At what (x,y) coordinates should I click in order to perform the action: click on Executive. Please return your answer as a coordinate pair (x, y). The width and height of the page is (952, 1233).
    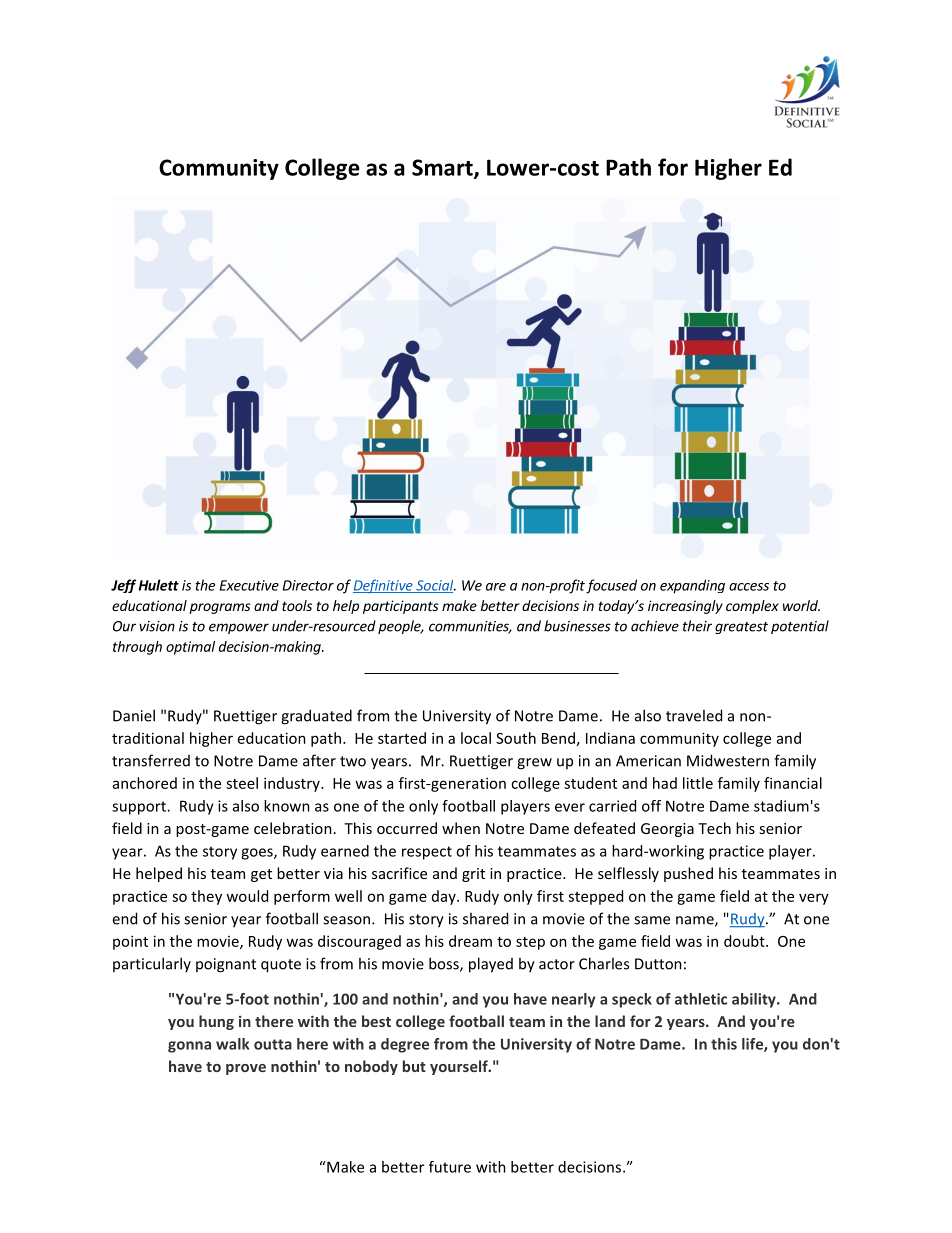
    Looking at the image, I should click on (249, 585).
